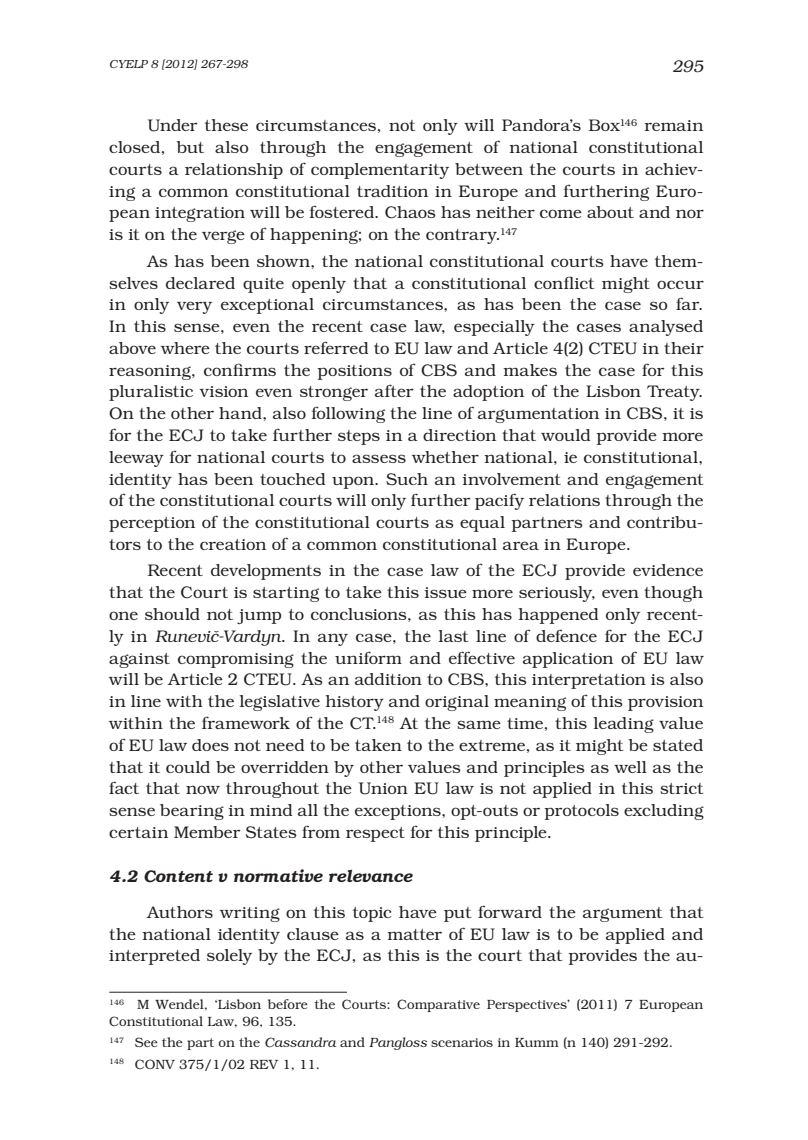 This document has height=1140, width=808. Describe the element at coordinates (210, 745) in the document. I see `does` at that location.
